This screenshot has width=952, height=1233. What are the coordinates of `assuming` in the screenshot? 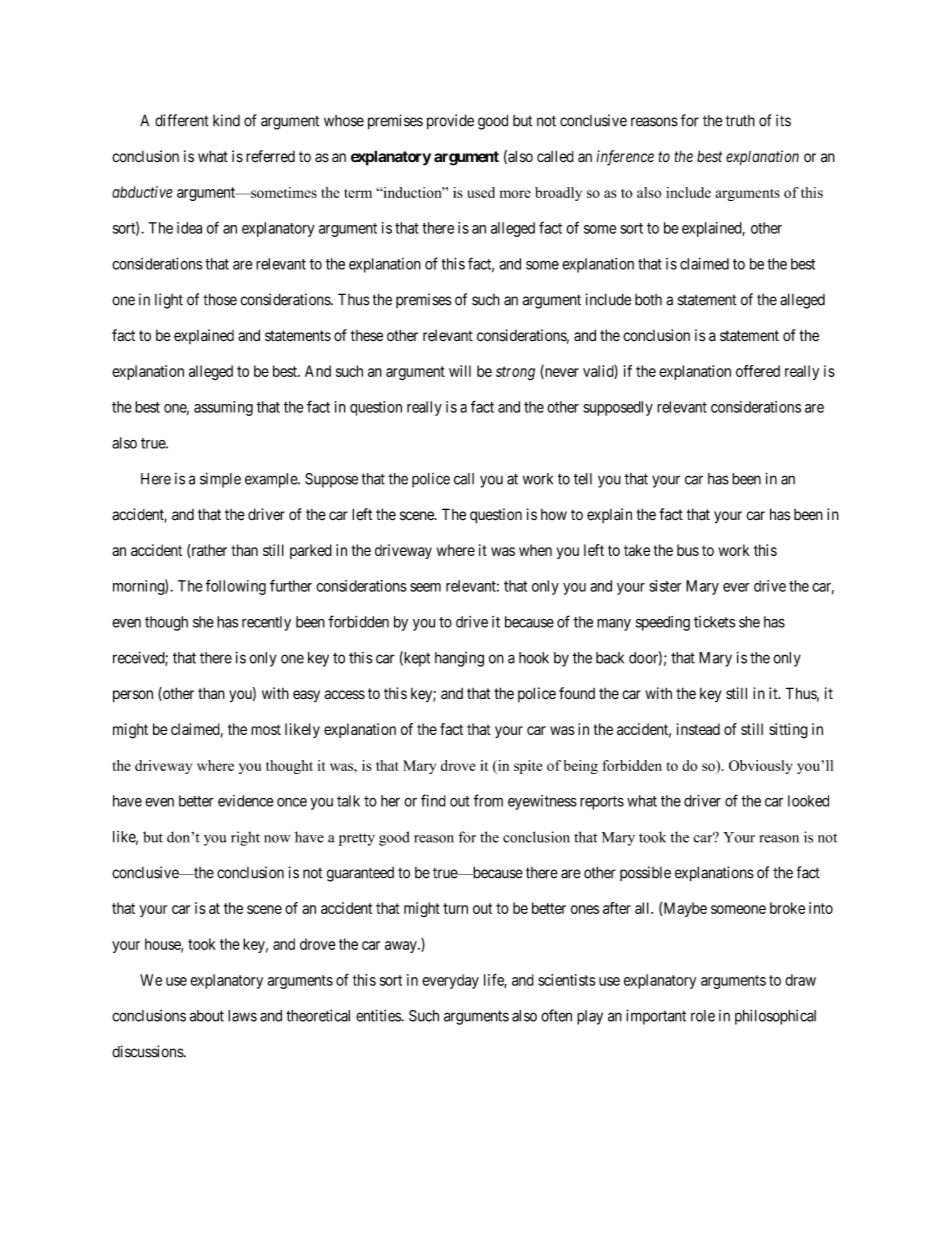 It's located at (223, 408).
